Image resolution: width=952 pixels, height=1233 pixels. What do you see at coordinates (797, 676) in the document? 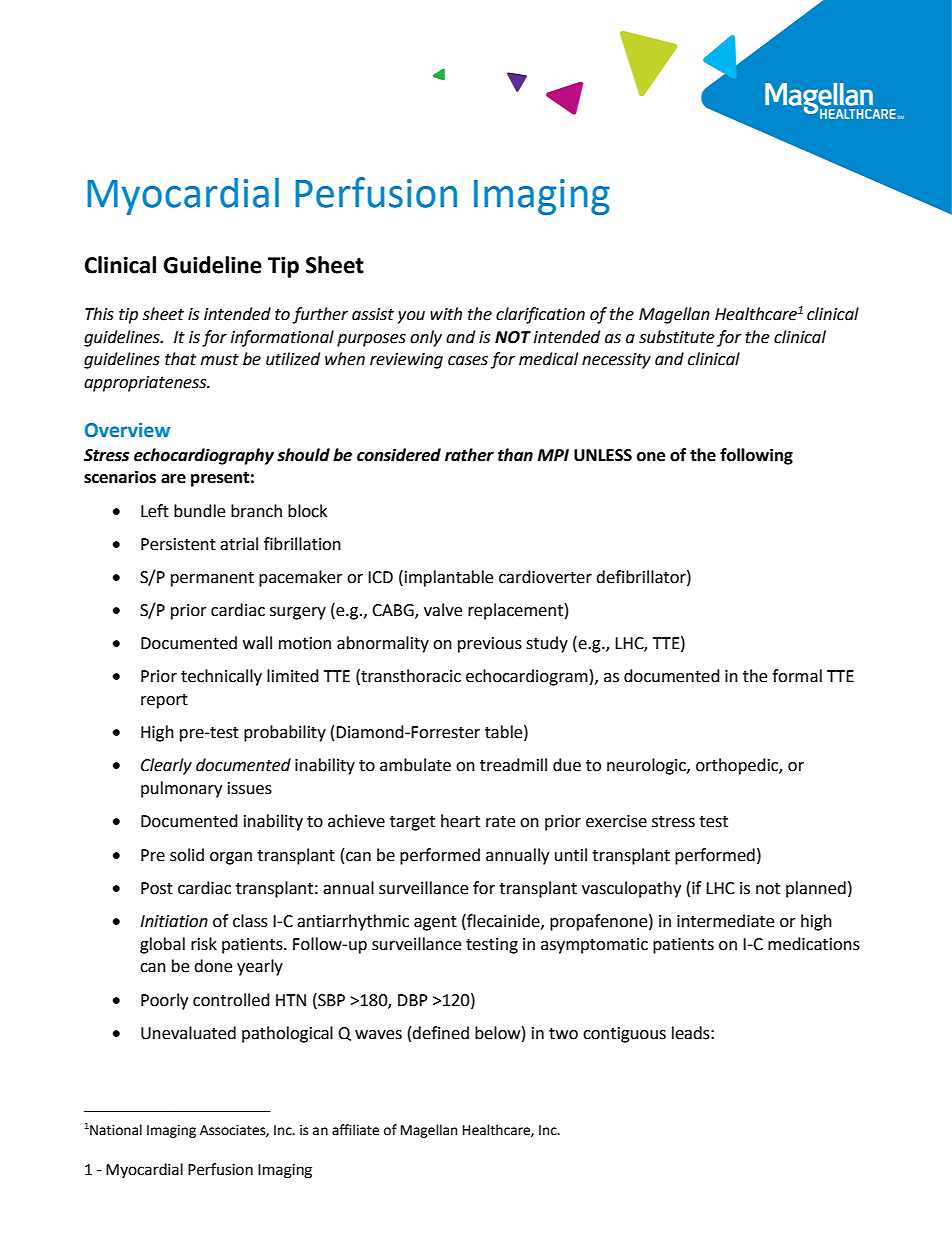
I see `formal` at bounding box center [797, 676].
